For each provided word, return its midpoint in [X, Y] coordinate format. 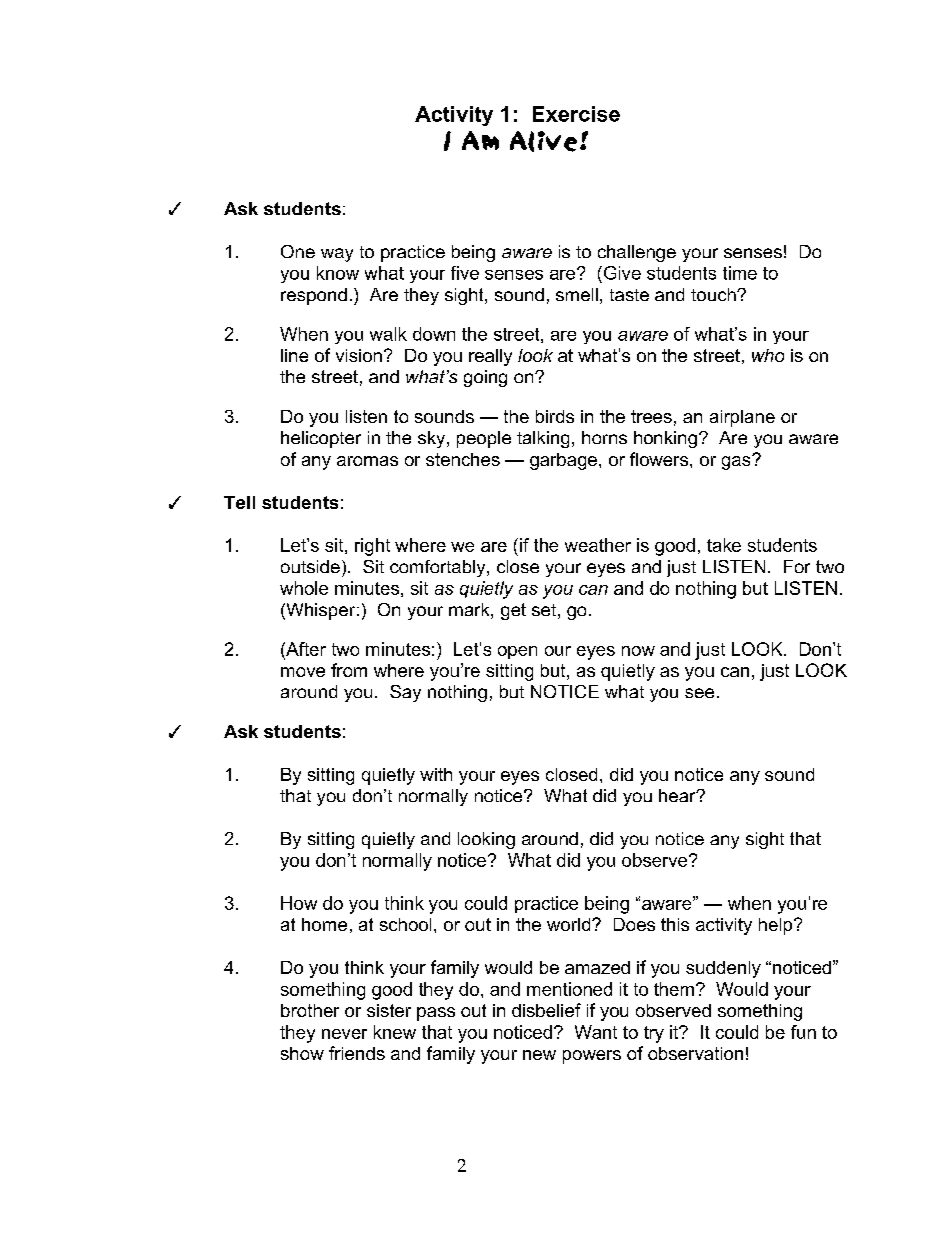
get [513, 611]
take [724, 545]
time [740, 273]
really [490, 357]
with [436, 774]
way [337, 255]
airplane [742, 418]
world [570, 924]
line [294, 355]
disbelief [546, 1010]
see [699, 693]
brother [310, 1010]
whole [304, 588]
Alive [543, 141]
